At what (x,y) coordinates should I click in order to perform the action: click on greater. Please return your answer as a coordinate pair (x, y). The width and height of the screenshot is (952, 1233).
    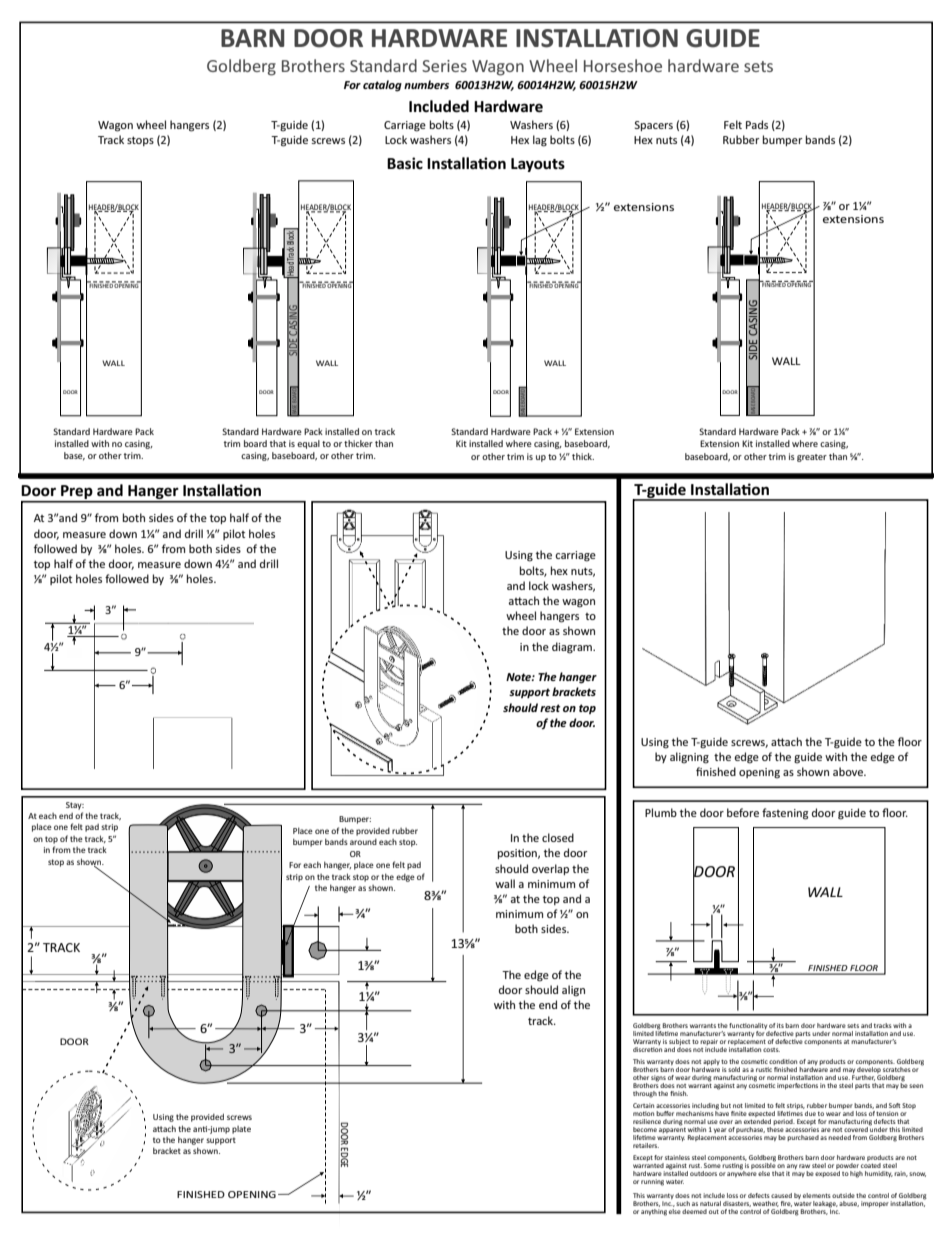
    Looking at the image, I should click on (812, 458).
